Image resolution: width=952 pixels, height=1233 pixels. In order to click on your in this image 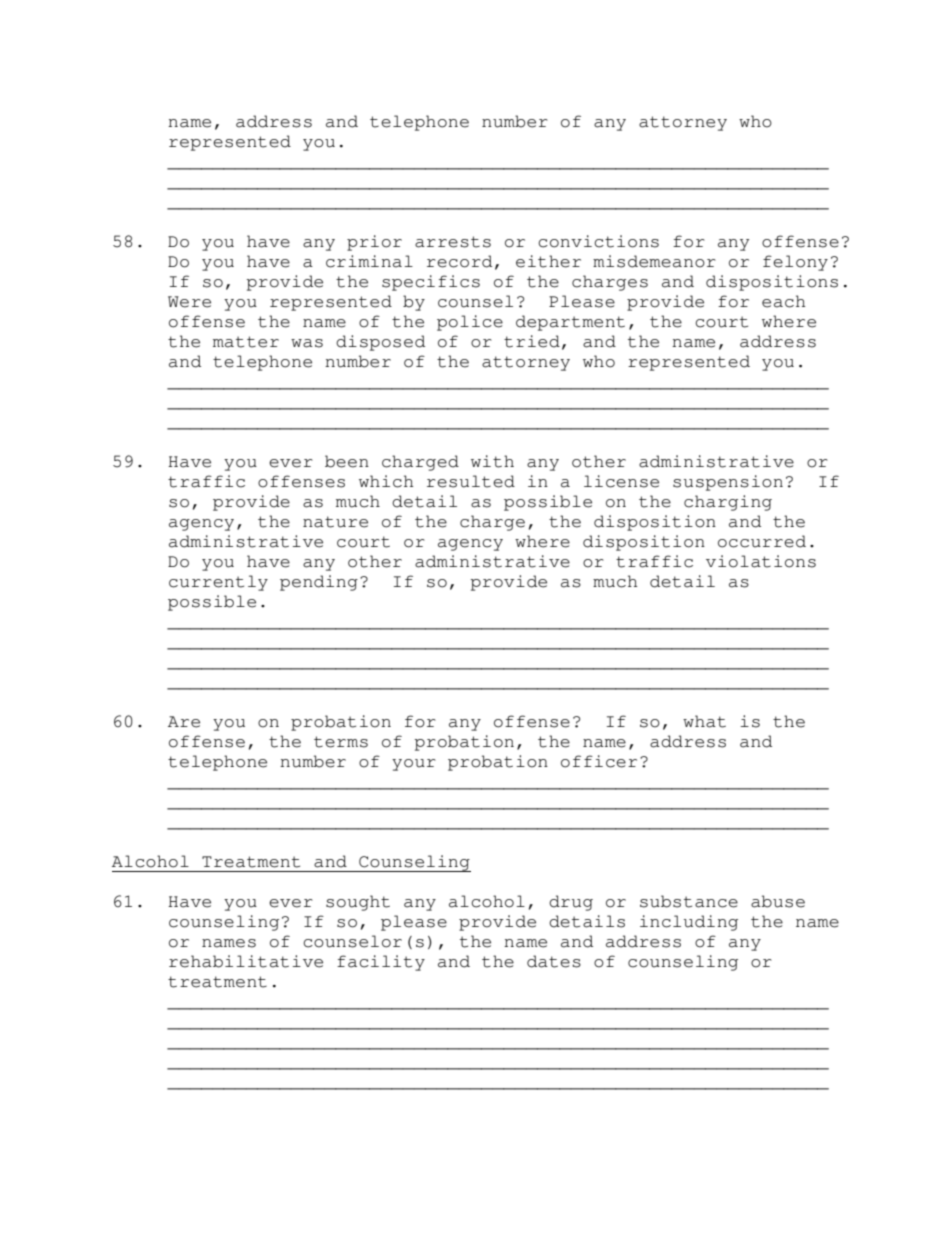, I will do `click(414, 765)`.
